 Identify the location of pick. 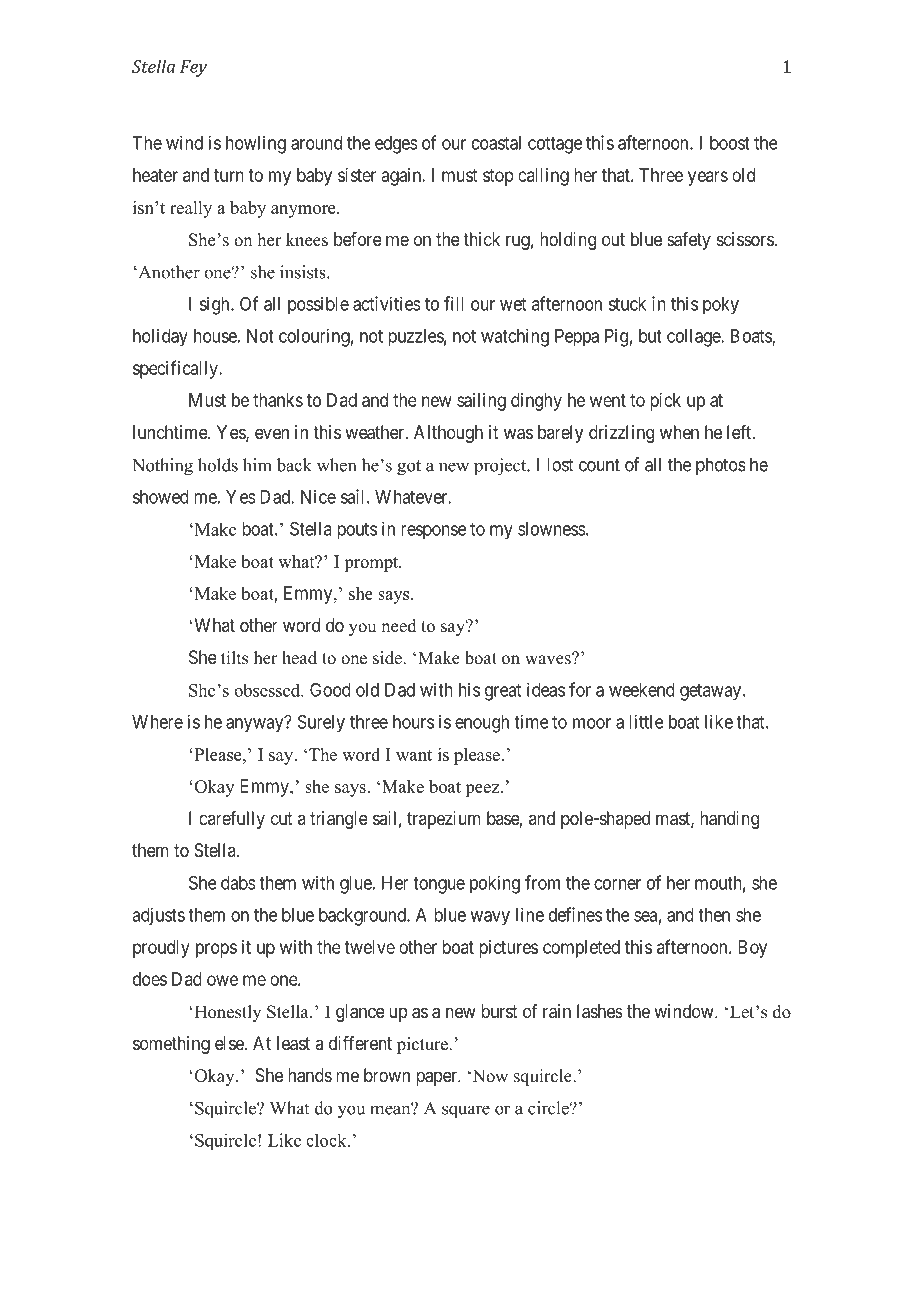
(665, 402).
